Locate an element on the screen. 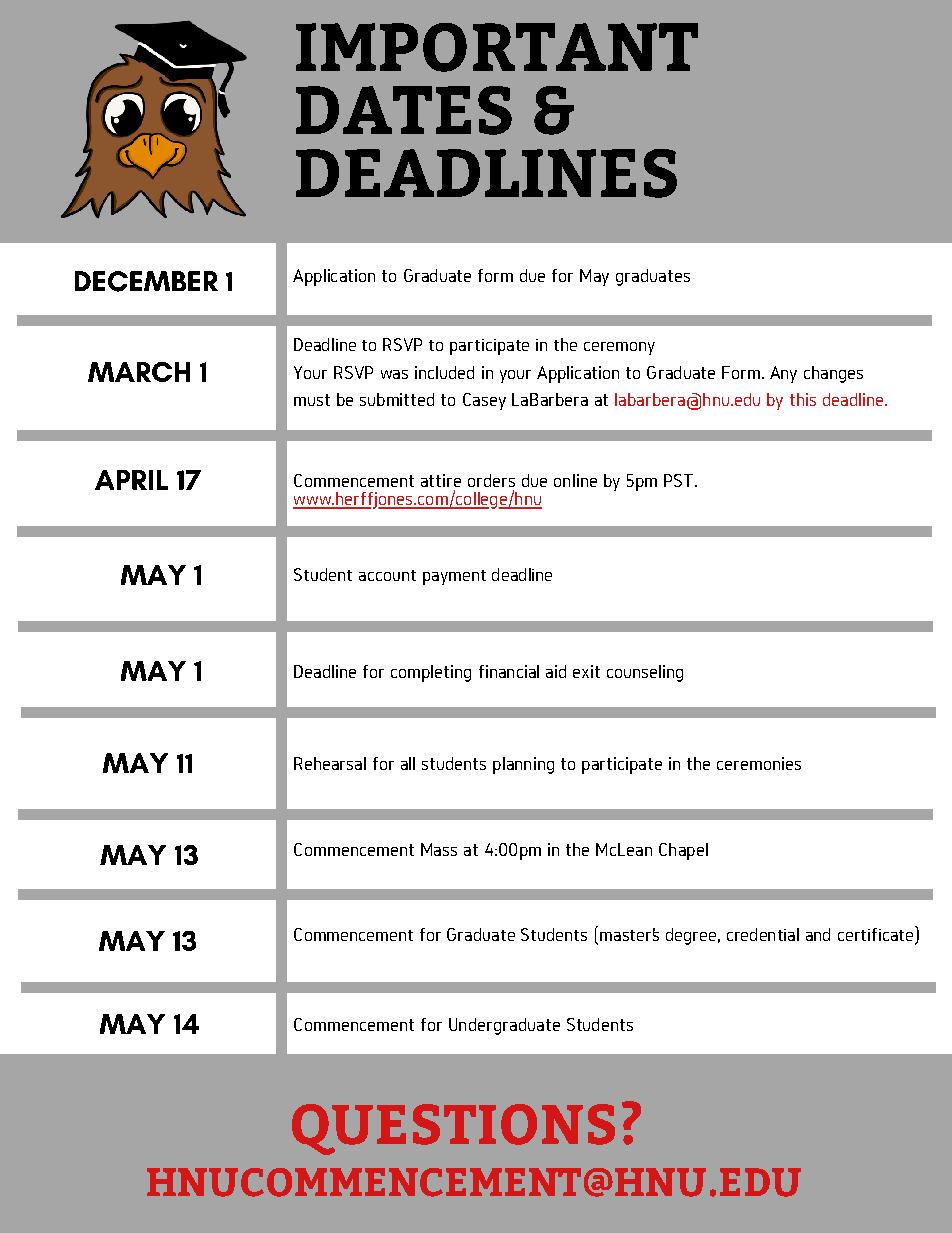 The image size is (952, 1233). degree is located at coordinates (691, 936).
